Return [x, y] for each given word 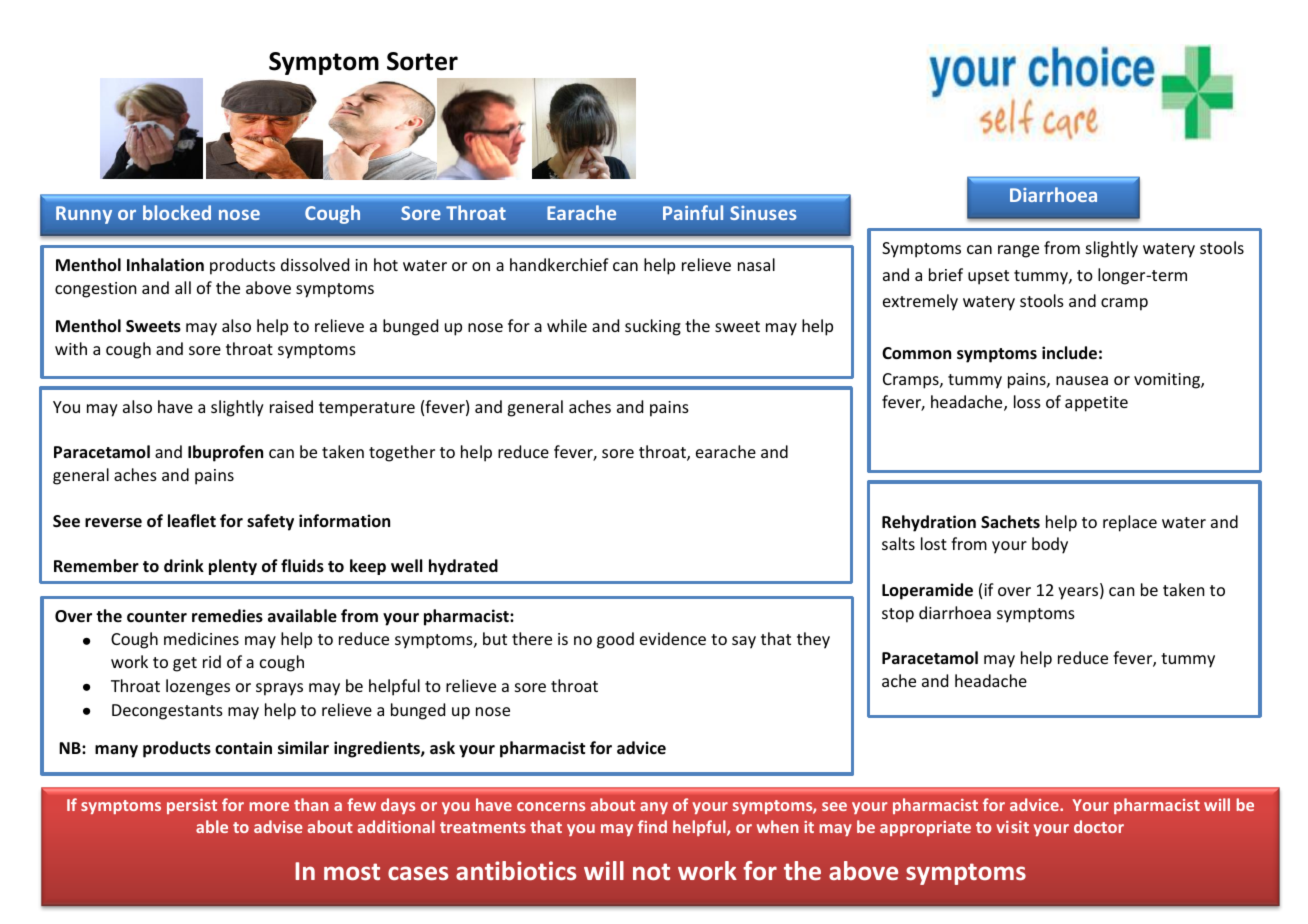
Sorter [422, 61]
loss [1027, 401]
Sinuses [763, 213]
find [652, 826]
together [402, 453]
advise [278, 826]
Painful [693, 212]
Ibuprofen [225, 453]
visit [1012, 827]
